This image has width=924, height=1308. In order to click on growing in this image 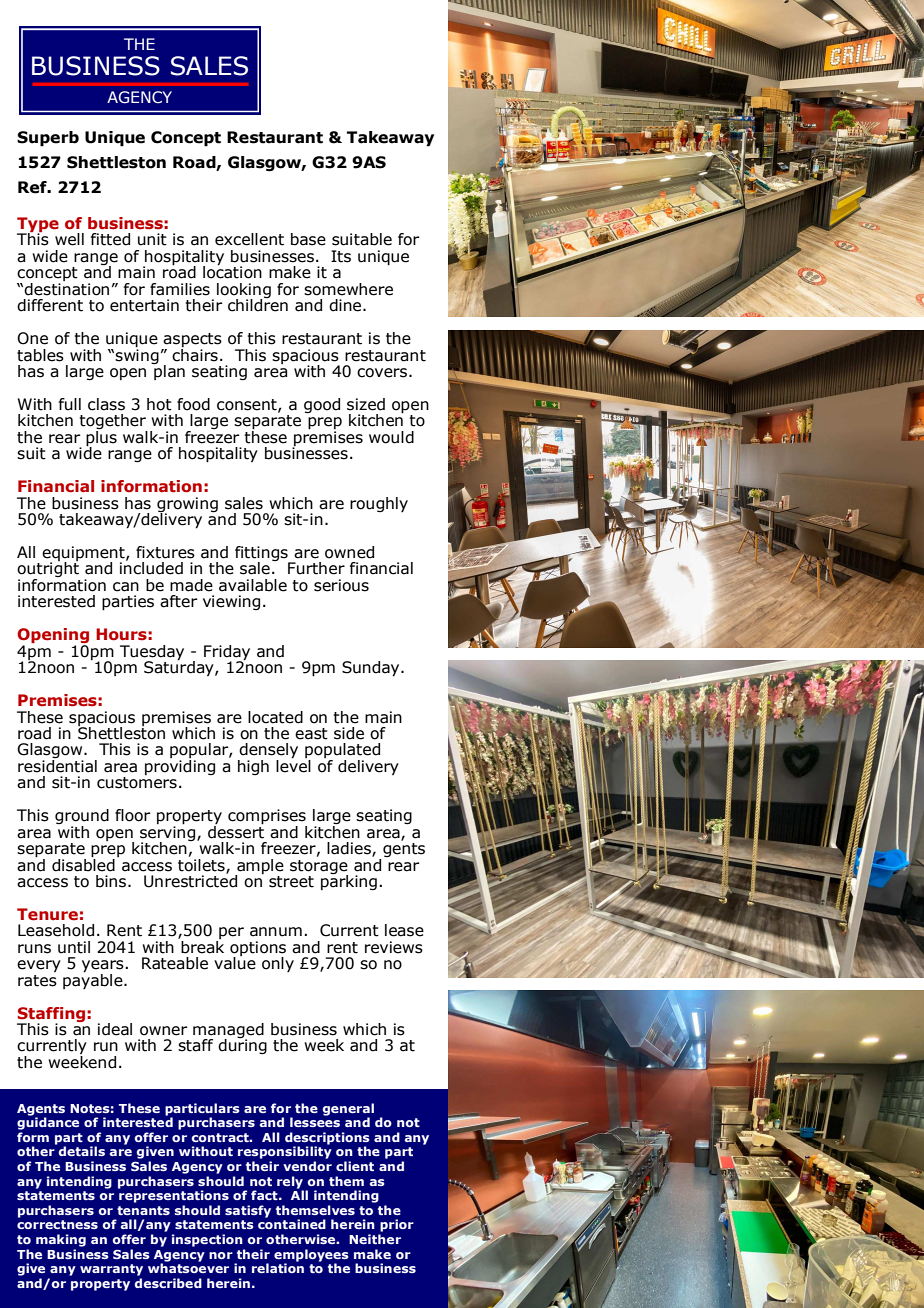, I will do `click(187, 505)`.
